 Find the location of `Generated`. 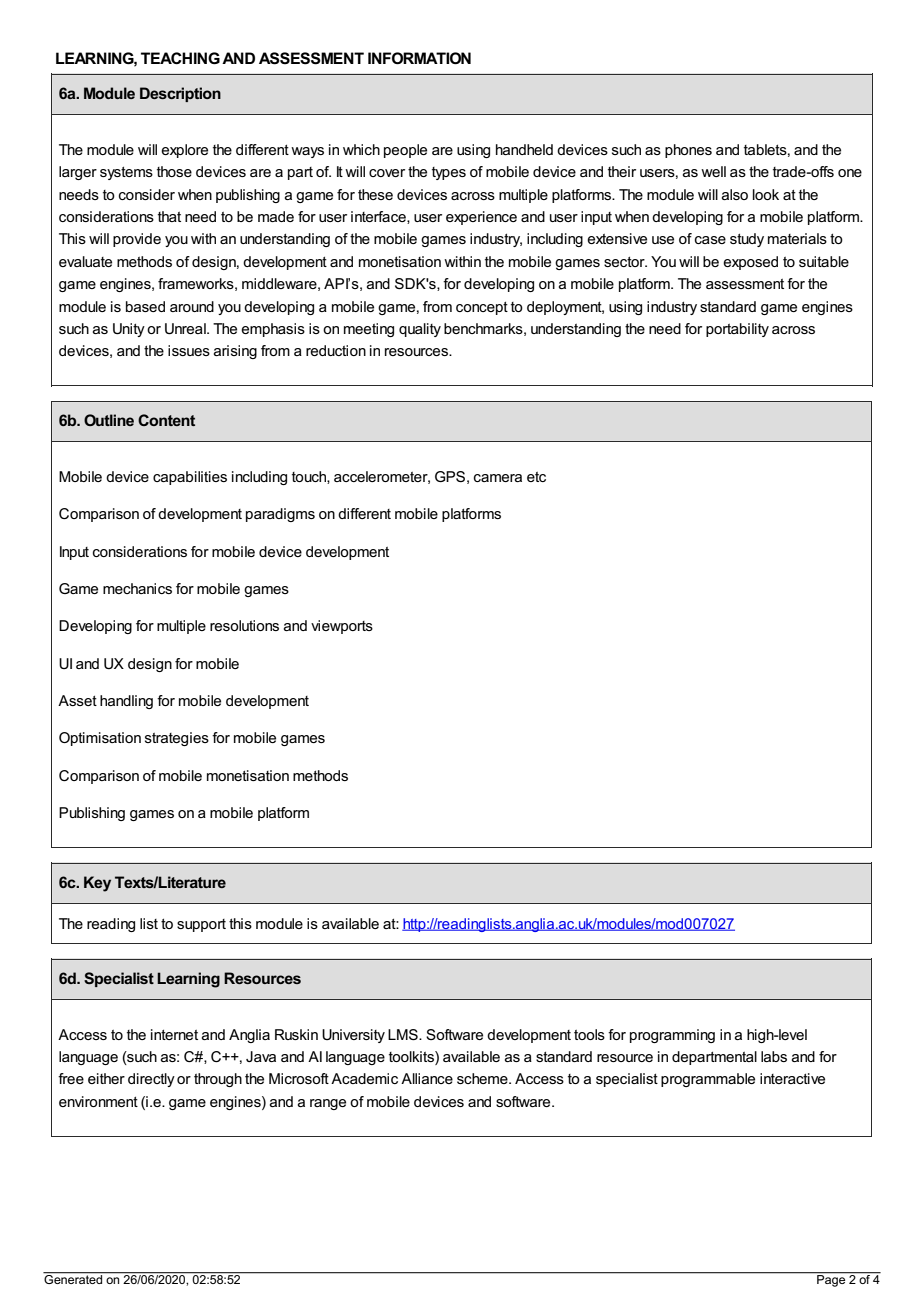

Generated is located at coordinates (74, 1278).
